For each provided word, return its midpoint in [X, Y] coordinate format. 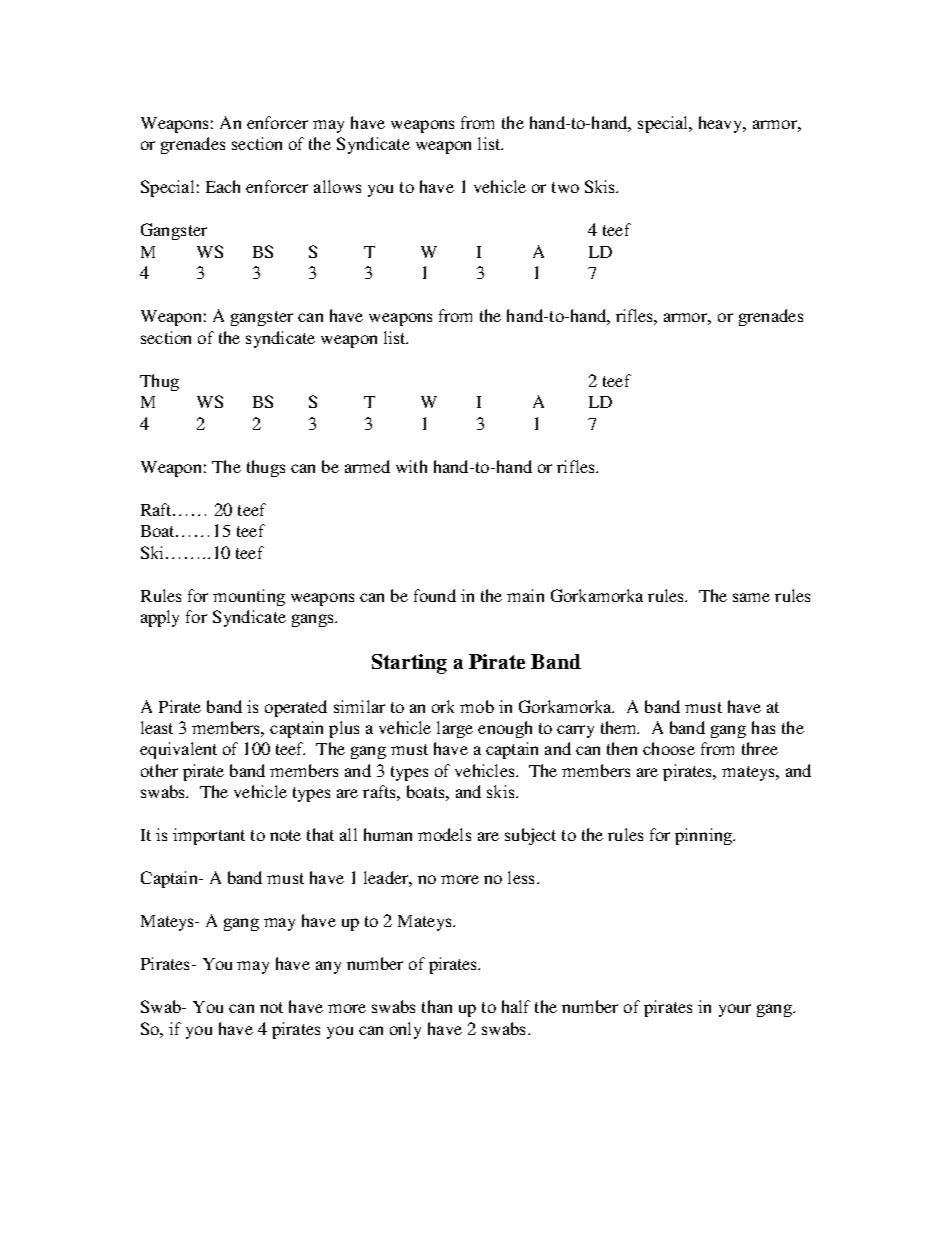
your [735, 1010]
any [328, 967]
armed [367, 466]
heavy [722, 124]
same [751, 597]
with [411, 466]
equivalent [178, 750]
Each [223, 186]
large [455, 729]
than [437, 1006]
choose [669, 748]
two [565, 187]
